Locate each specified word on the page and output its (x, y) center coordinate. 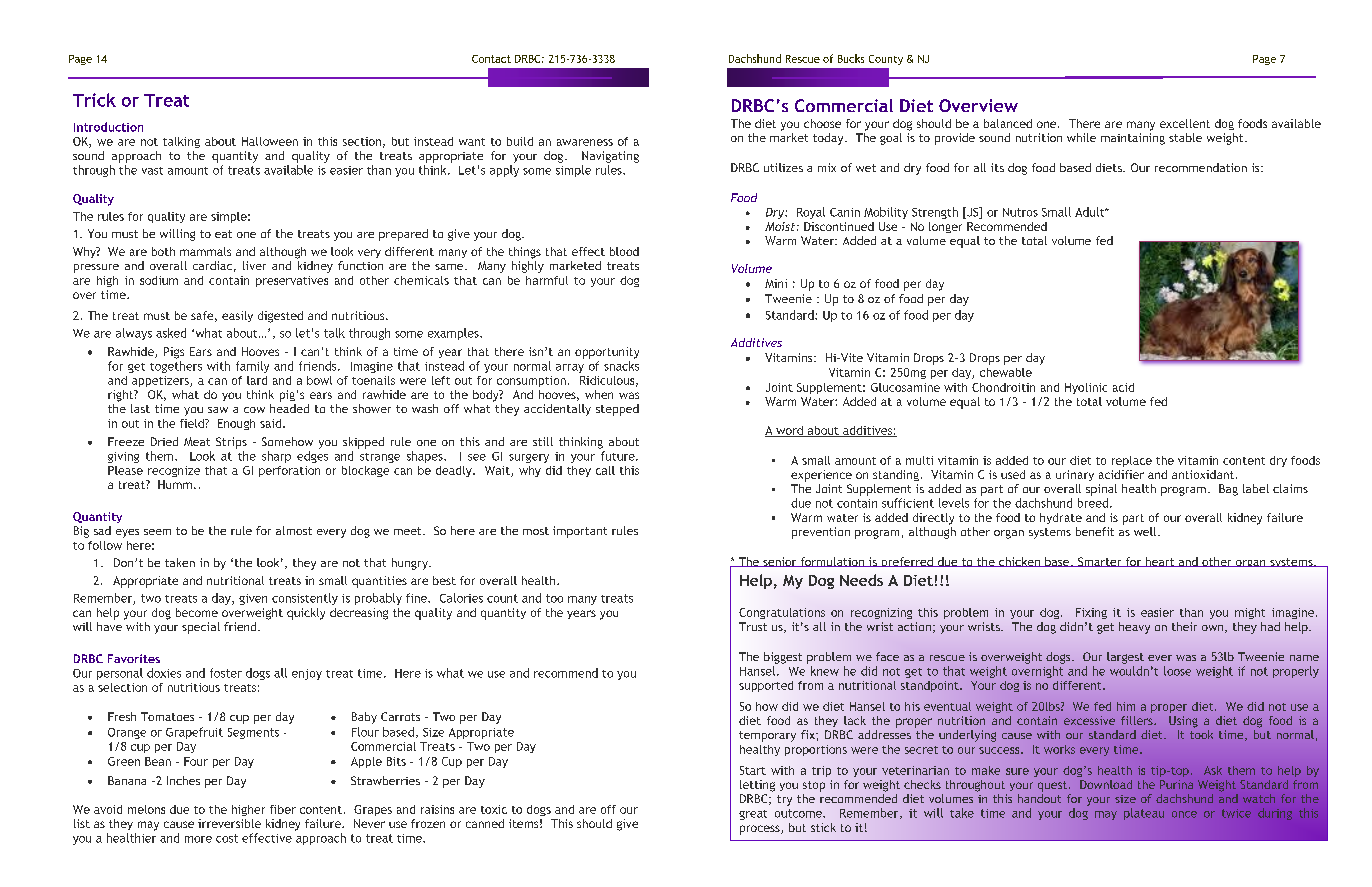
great (753, 815)
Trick (94, 100)
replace (1132, 461)
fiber (283, 809)
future (619, 456)
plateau (1144, 814)
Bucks (851, 58)
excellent (1185, 123)
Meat (197, 441)
